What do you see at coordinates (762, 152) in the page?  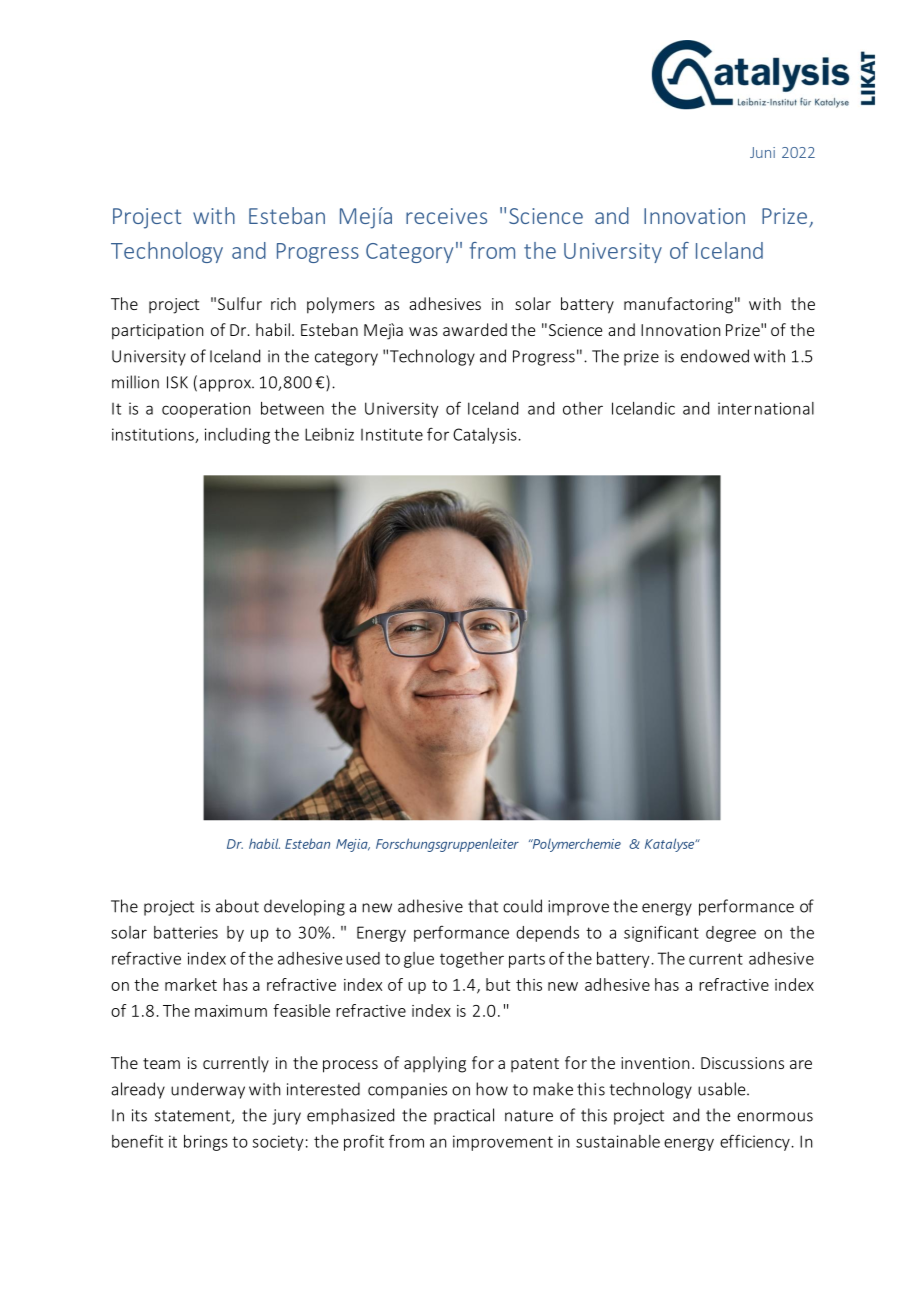 I see `Juni` at bounding box center [762, 152].
